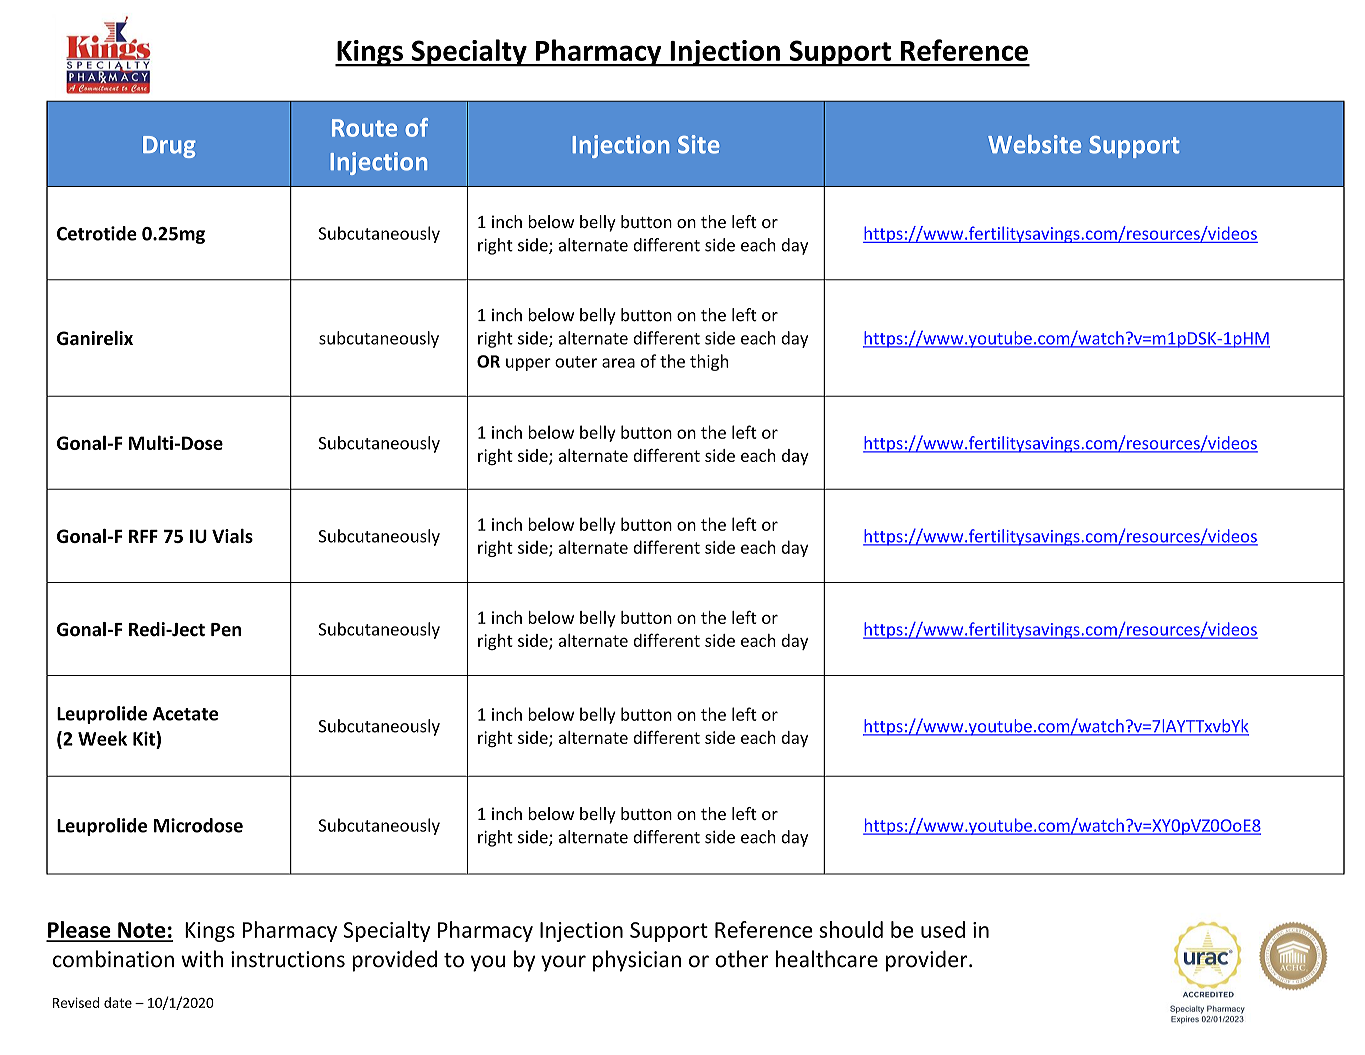 The image size is (1365, 1055). What do you see at coordinates (364, 128) in the screenshot?
I see `Route` at bounding box center [364, 128].
